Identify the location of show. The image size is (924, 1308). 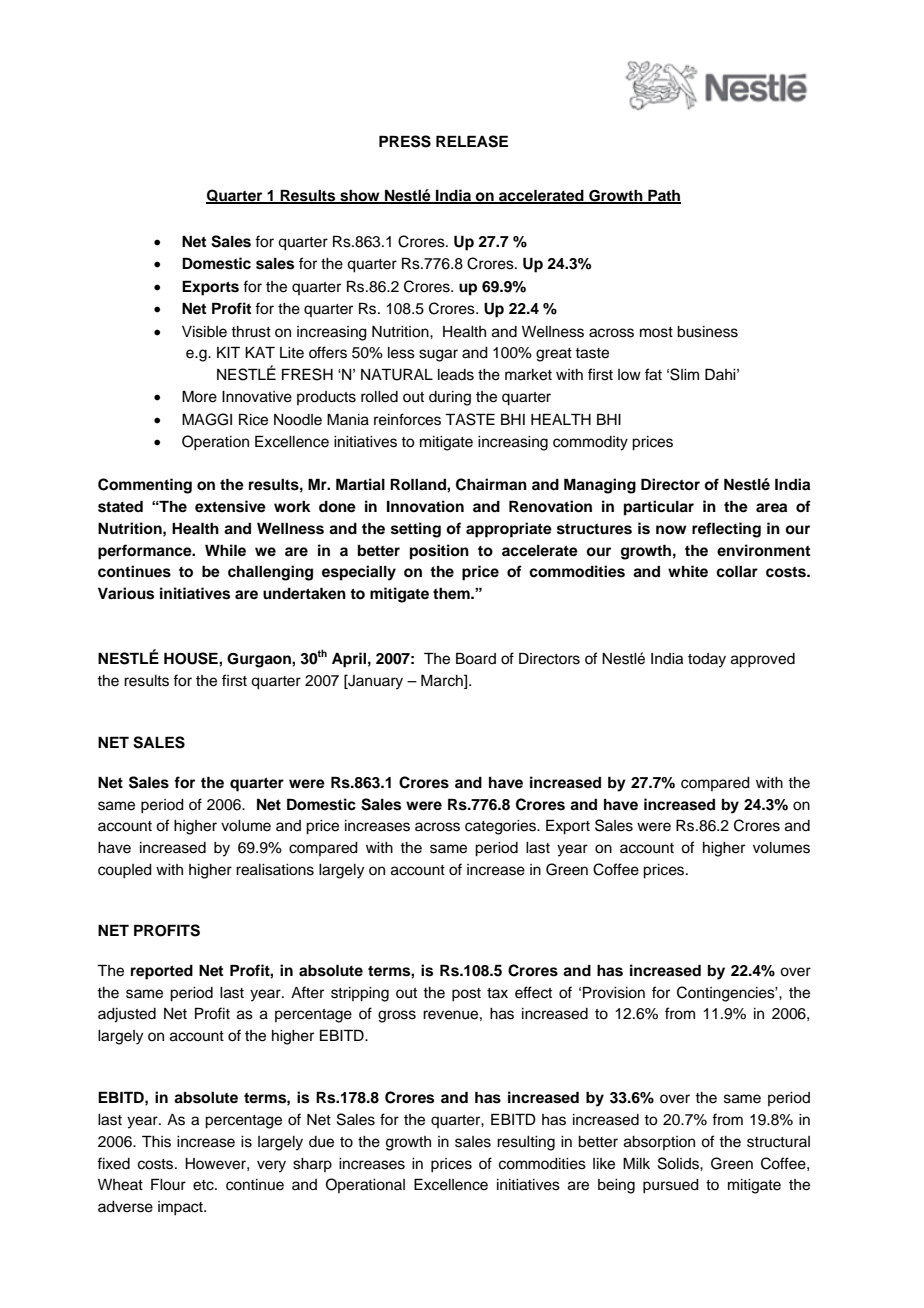
(360, 196).
